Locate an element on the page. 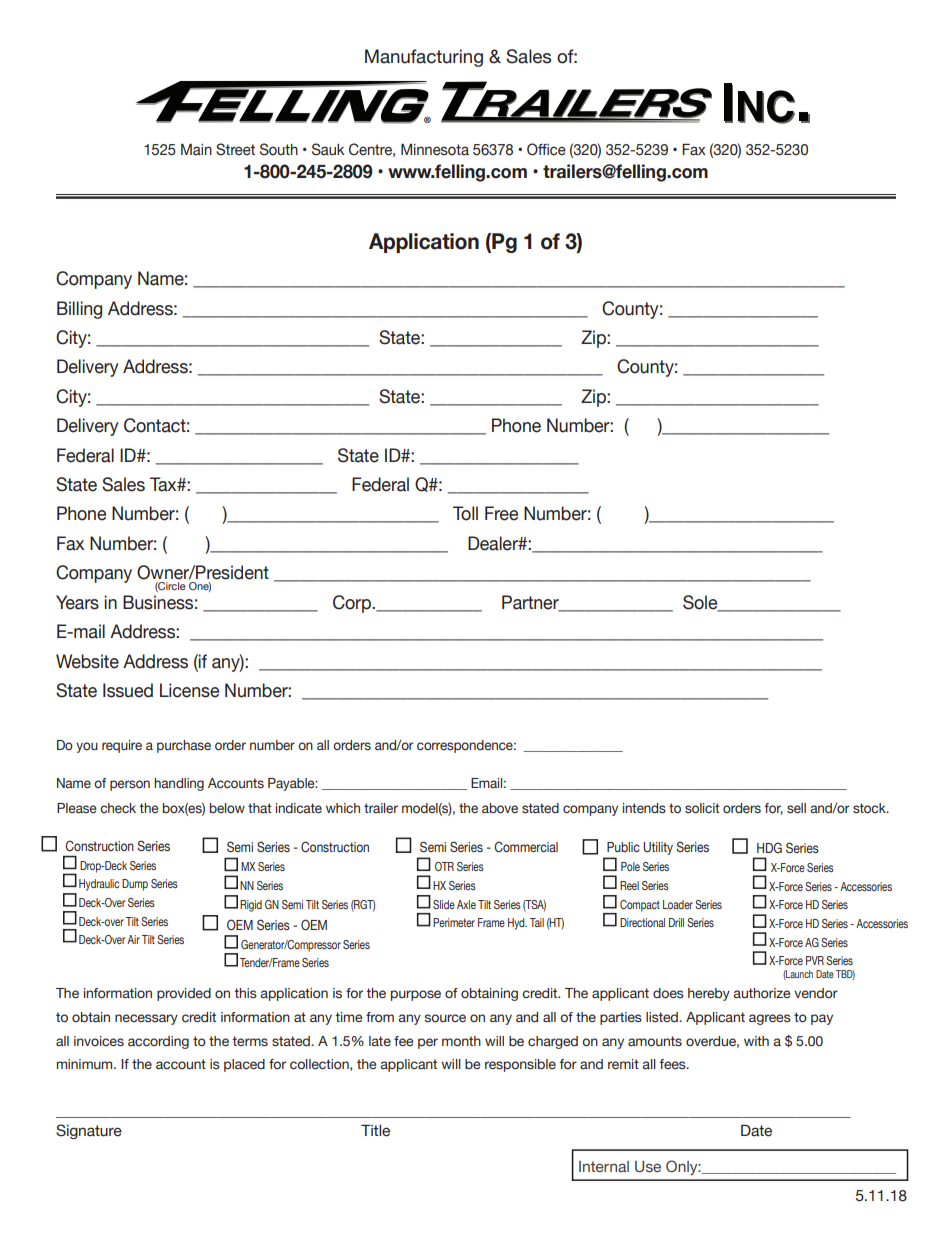  Main is located at coordinates (196, 150).
